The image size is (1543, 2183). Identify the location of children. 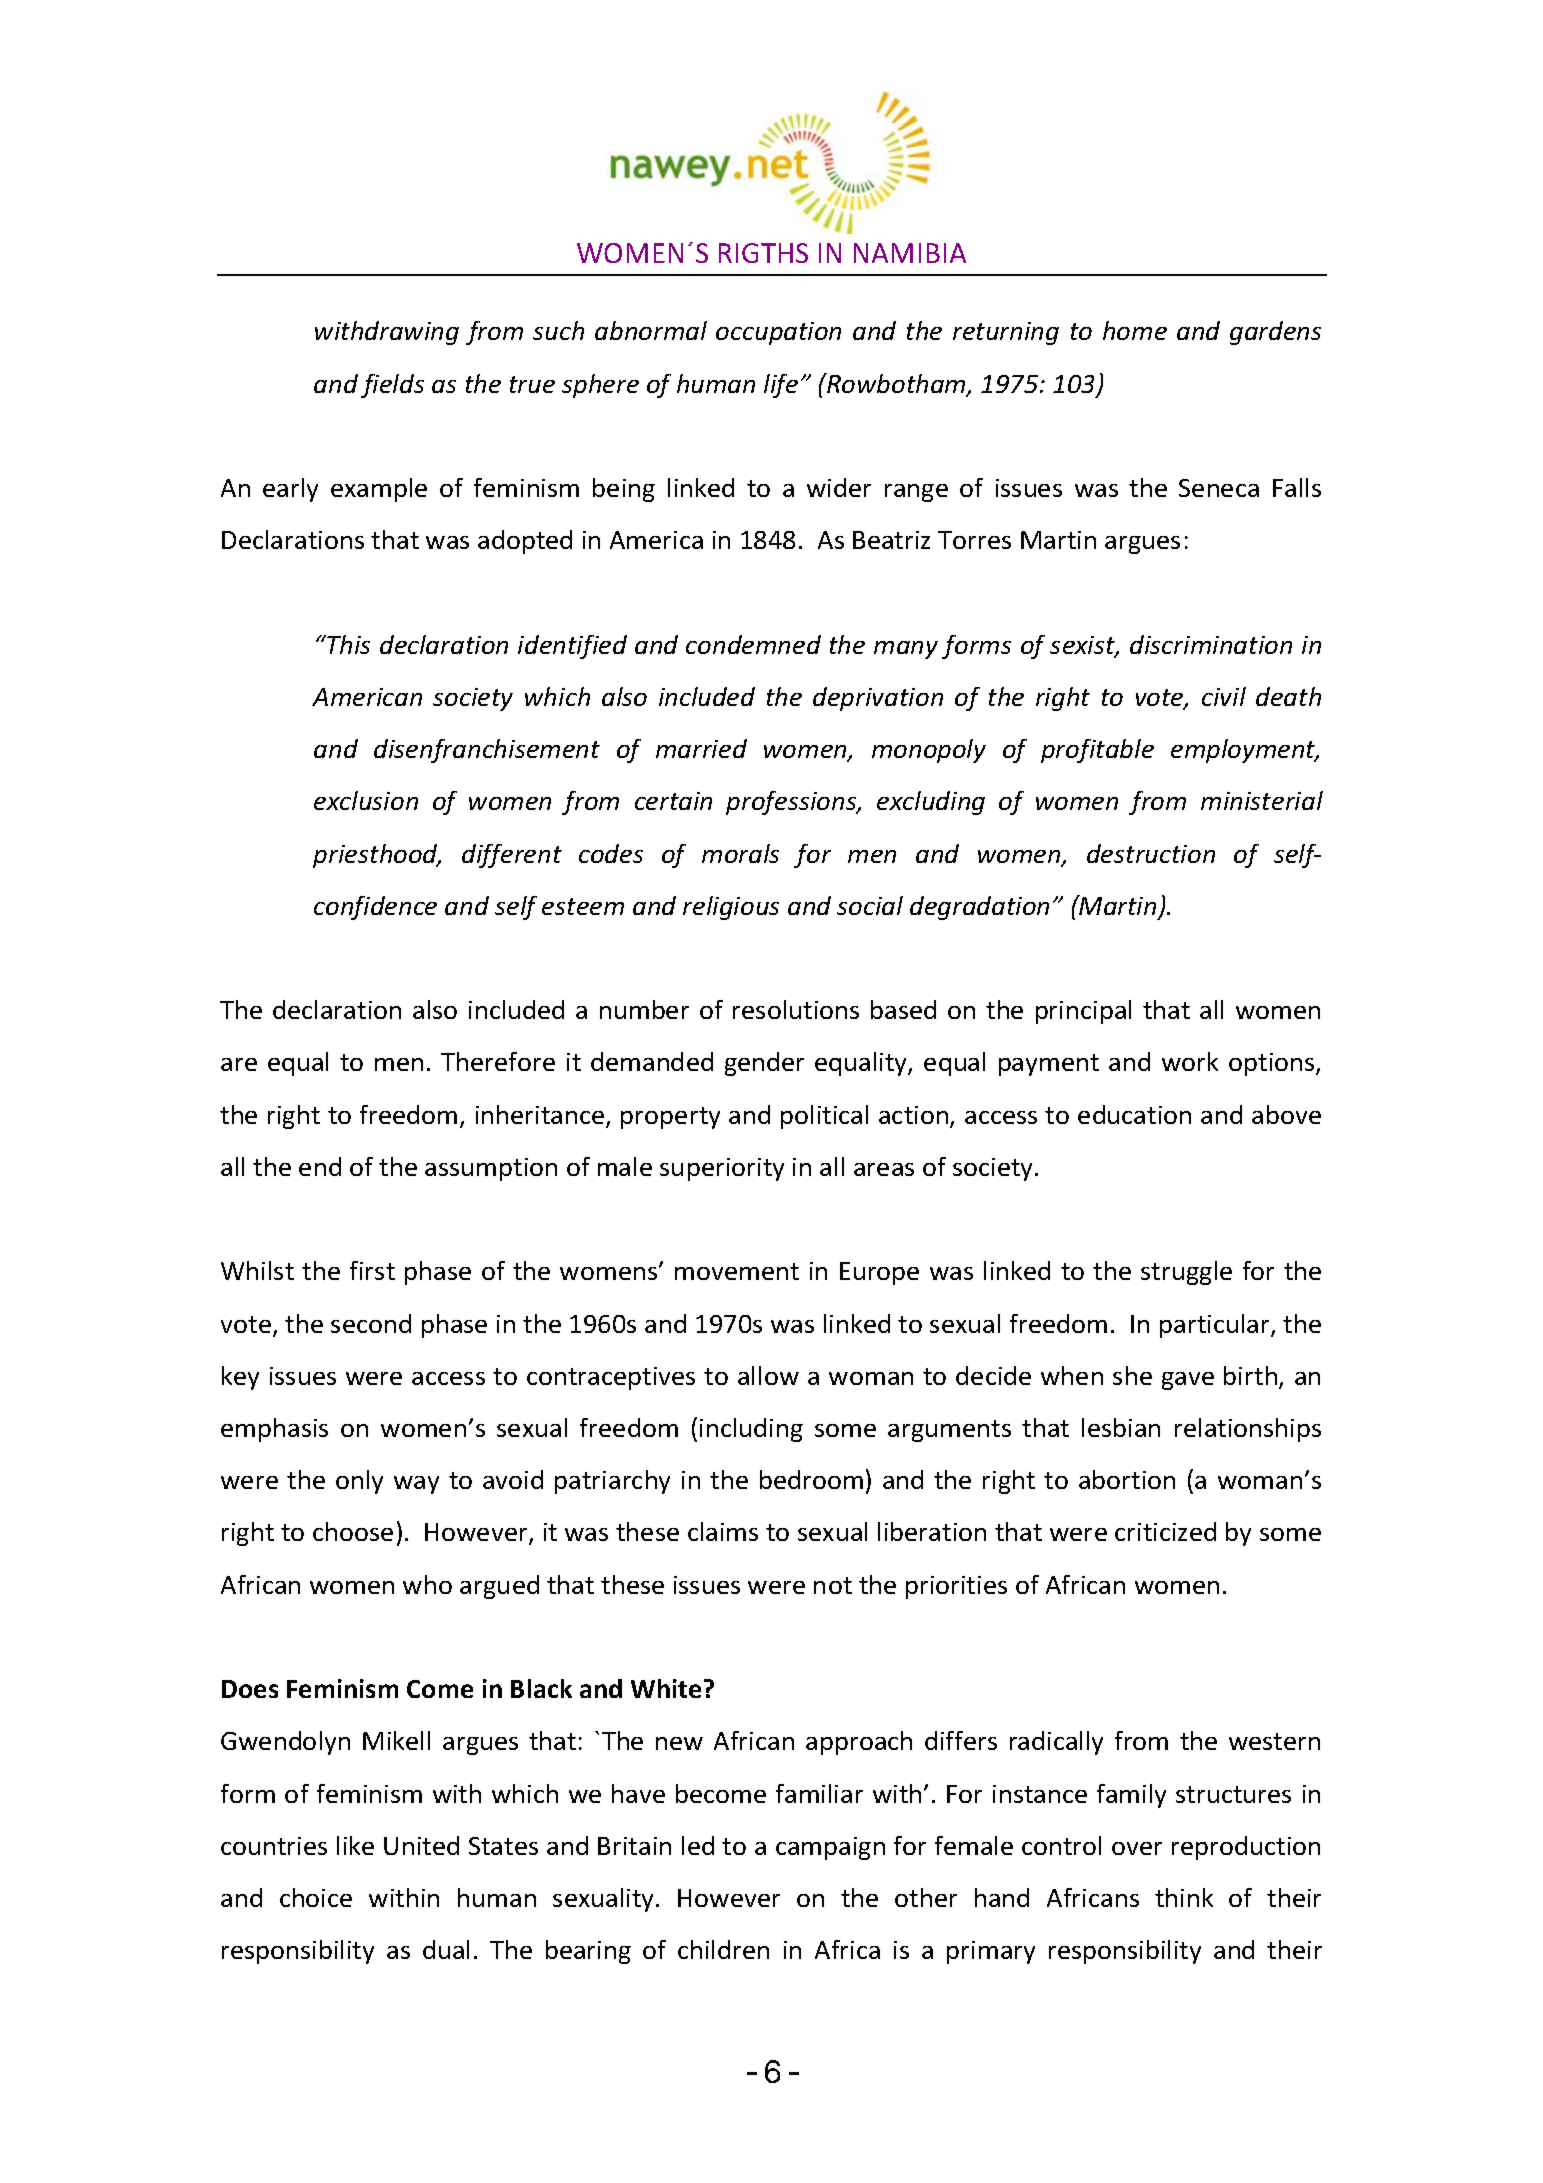
(723, 1949).
